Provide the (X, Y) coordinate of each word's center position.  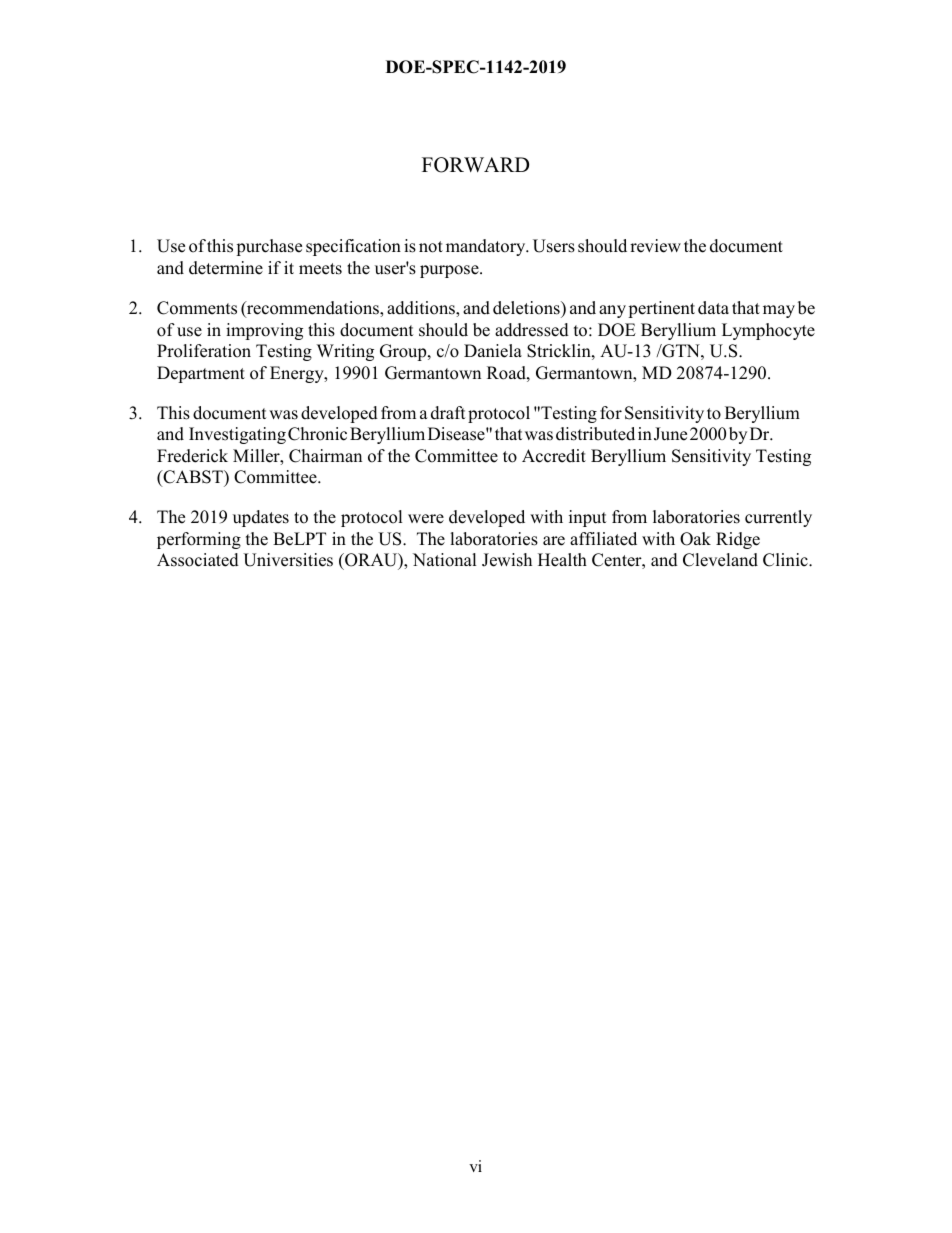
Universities (288, 560)
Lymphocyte (768, 331)
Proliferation (204, 351)
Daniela (493, 351)
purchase (269, 247)
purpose (450, 271)
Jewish (507, 560)
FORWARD (475, 165)
